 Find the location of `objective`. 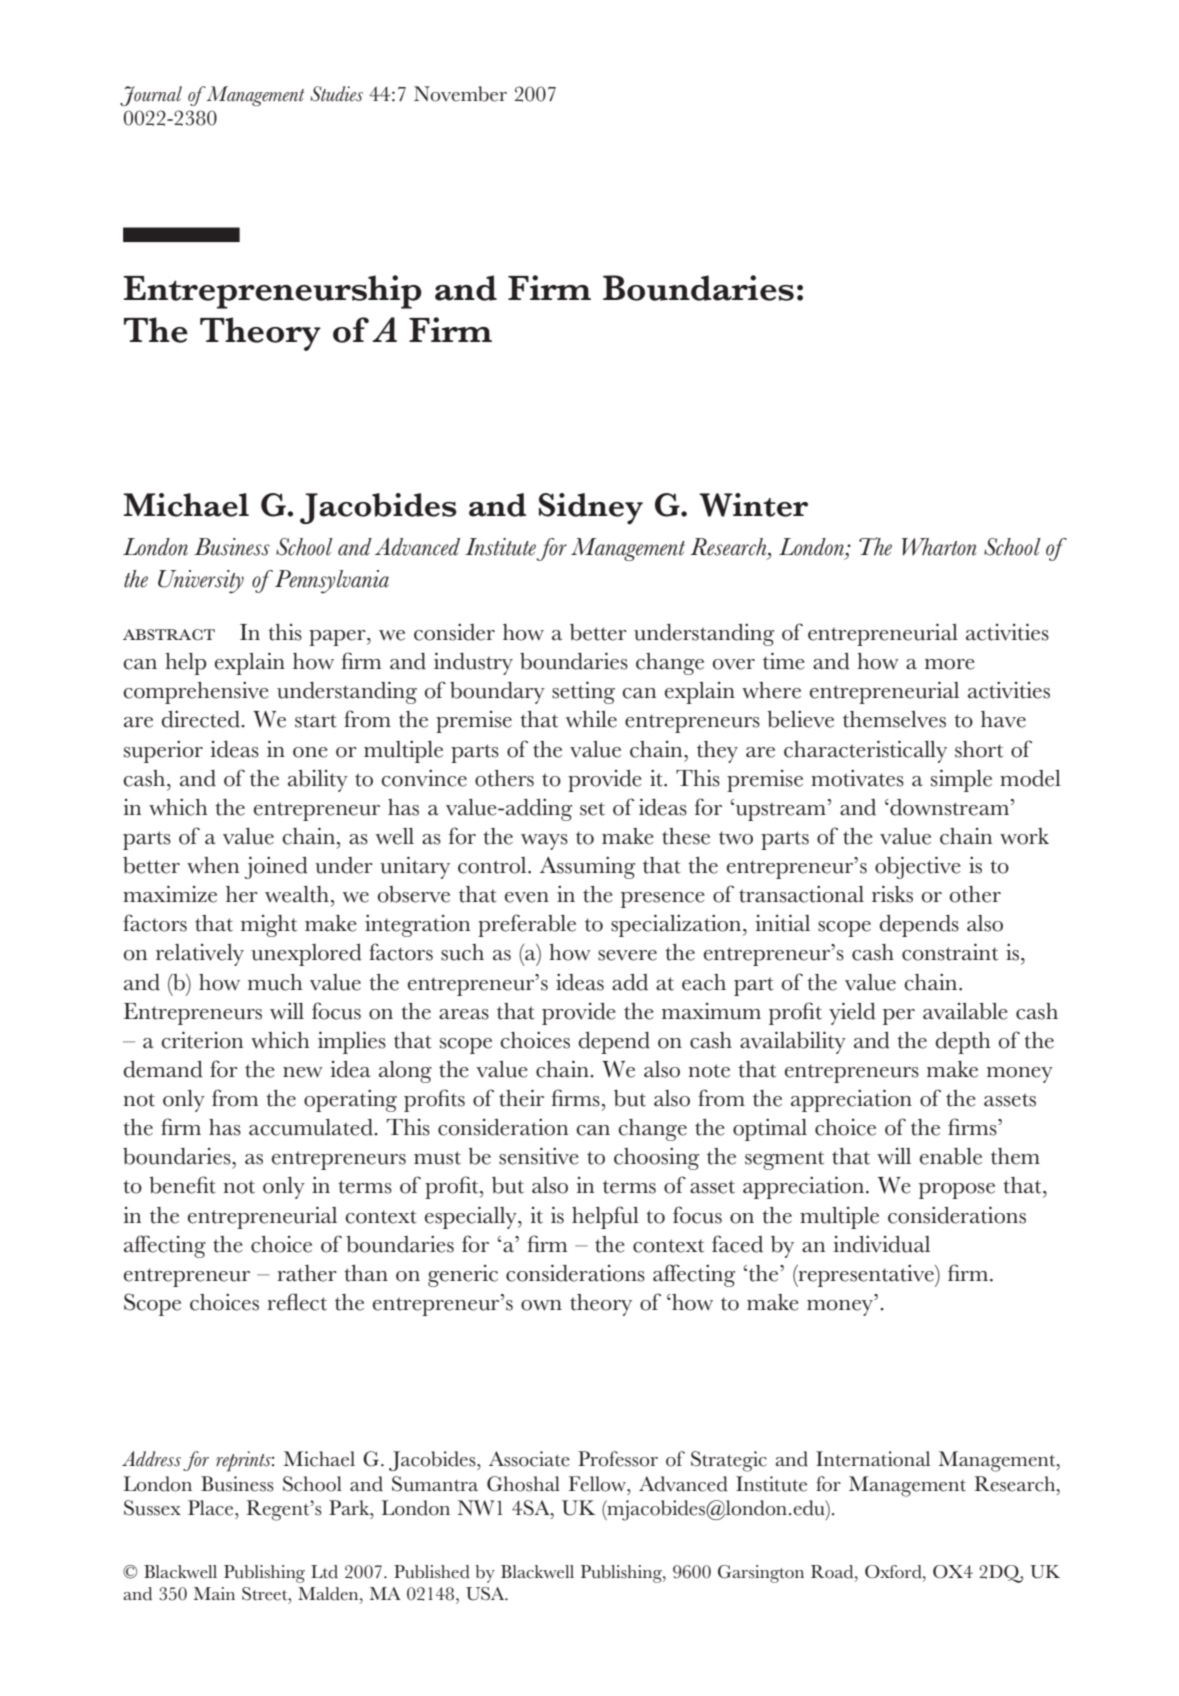

objective is located at coordinates (918, 867).
